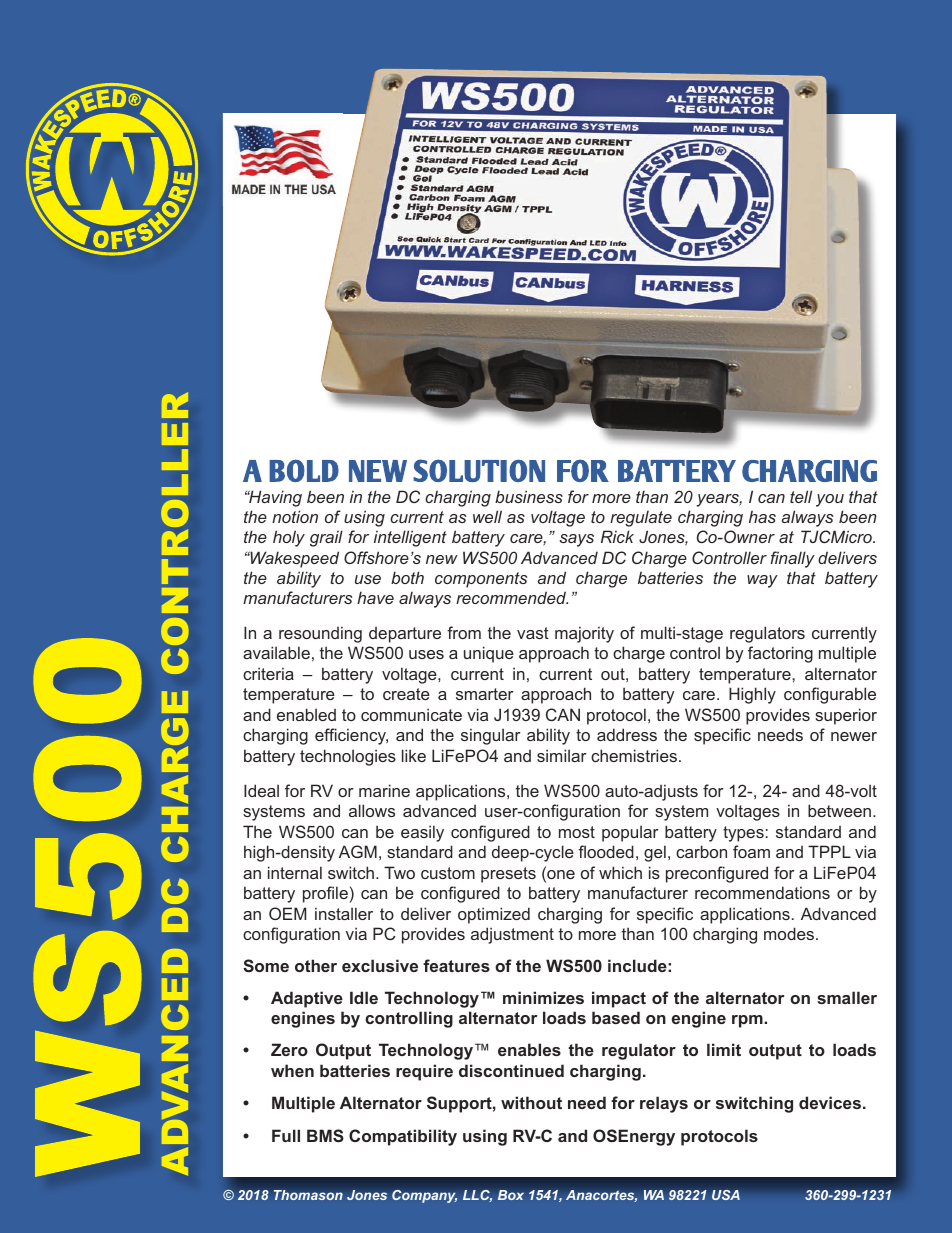  I want to click on BMS, so click(325, 1135).
